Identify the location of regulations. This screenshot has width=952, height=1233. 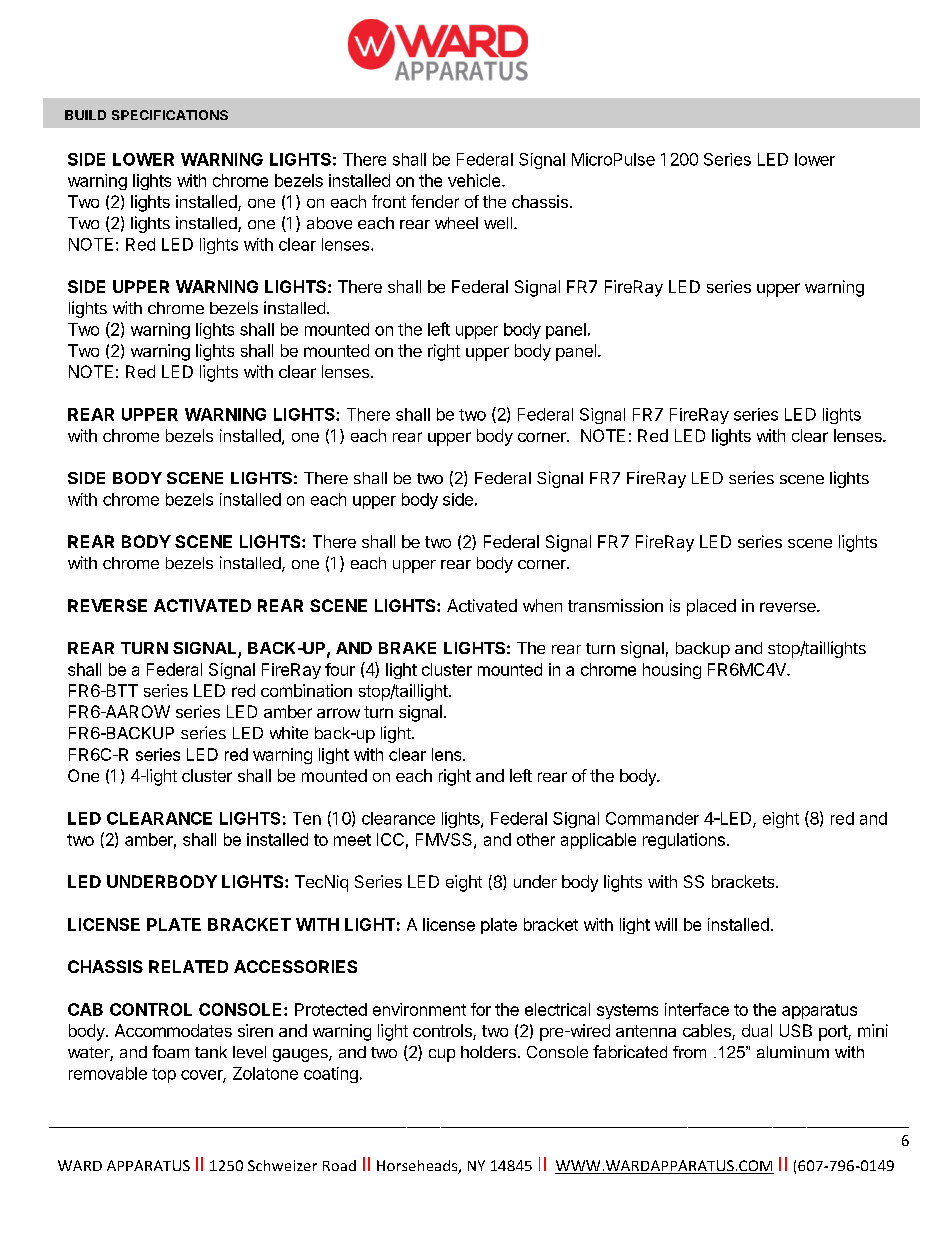
(684, 841).
